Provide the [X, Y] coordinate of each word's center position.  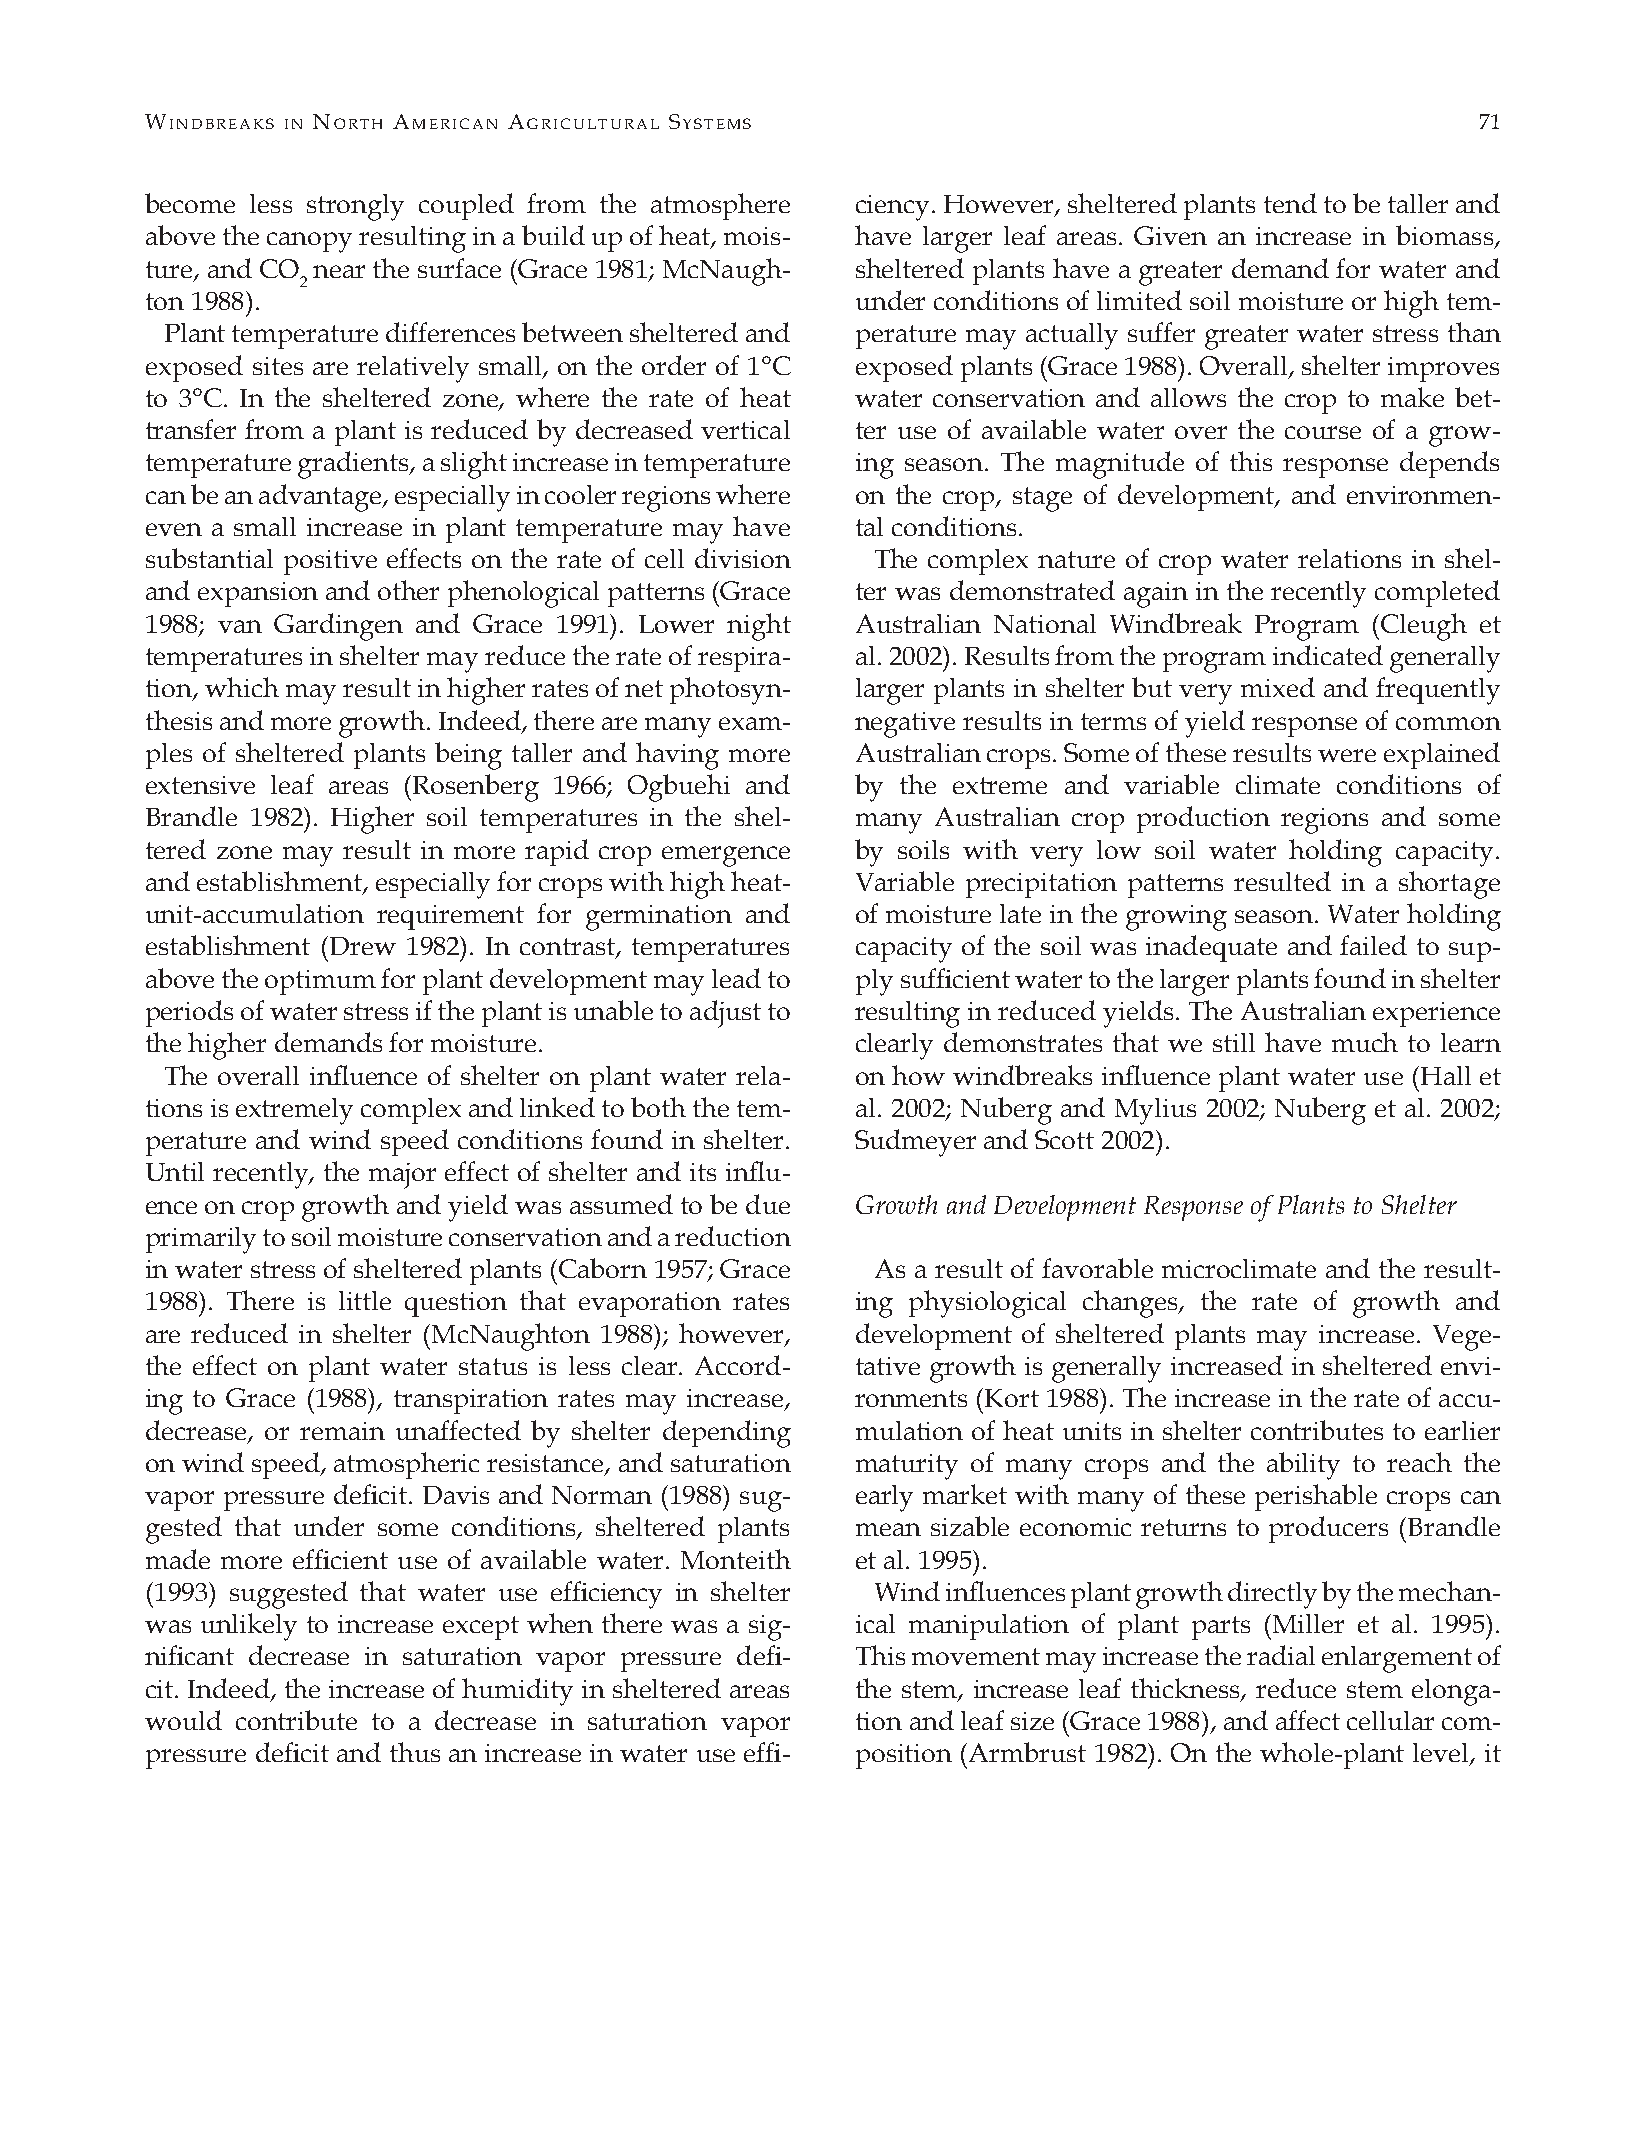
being [468, 756]
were [1347, 755]
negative [905, 725]
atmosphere [720, 206]
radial [1281, 1655]
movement [976, 1656]
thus [415, 1752]
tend [1290, 203]
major [402, 1176]
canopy [309, 242]
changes [1132, 1304]
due [768, 1204]
